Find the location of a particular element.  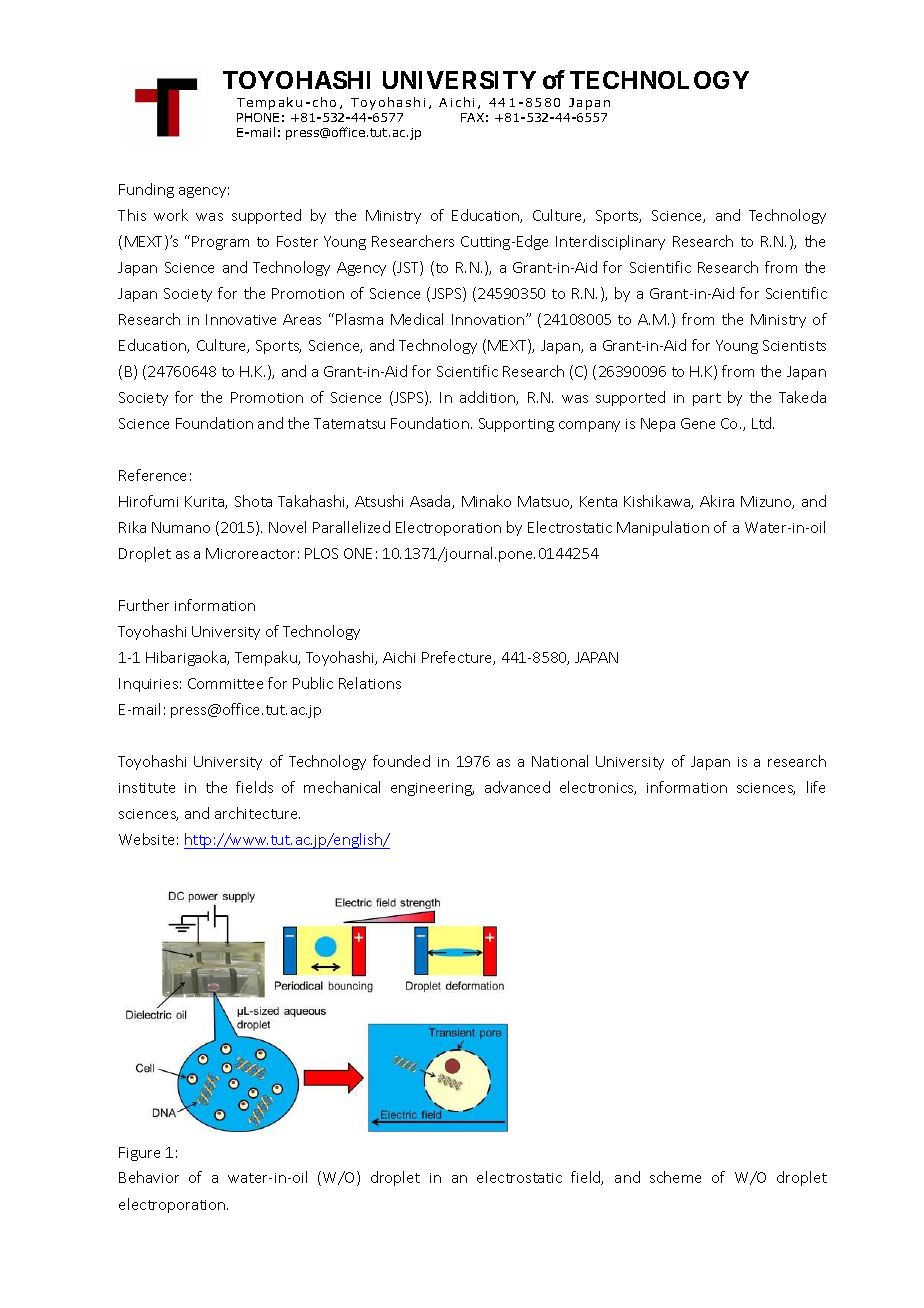

PHONE is located at coordinates (258, 117).
